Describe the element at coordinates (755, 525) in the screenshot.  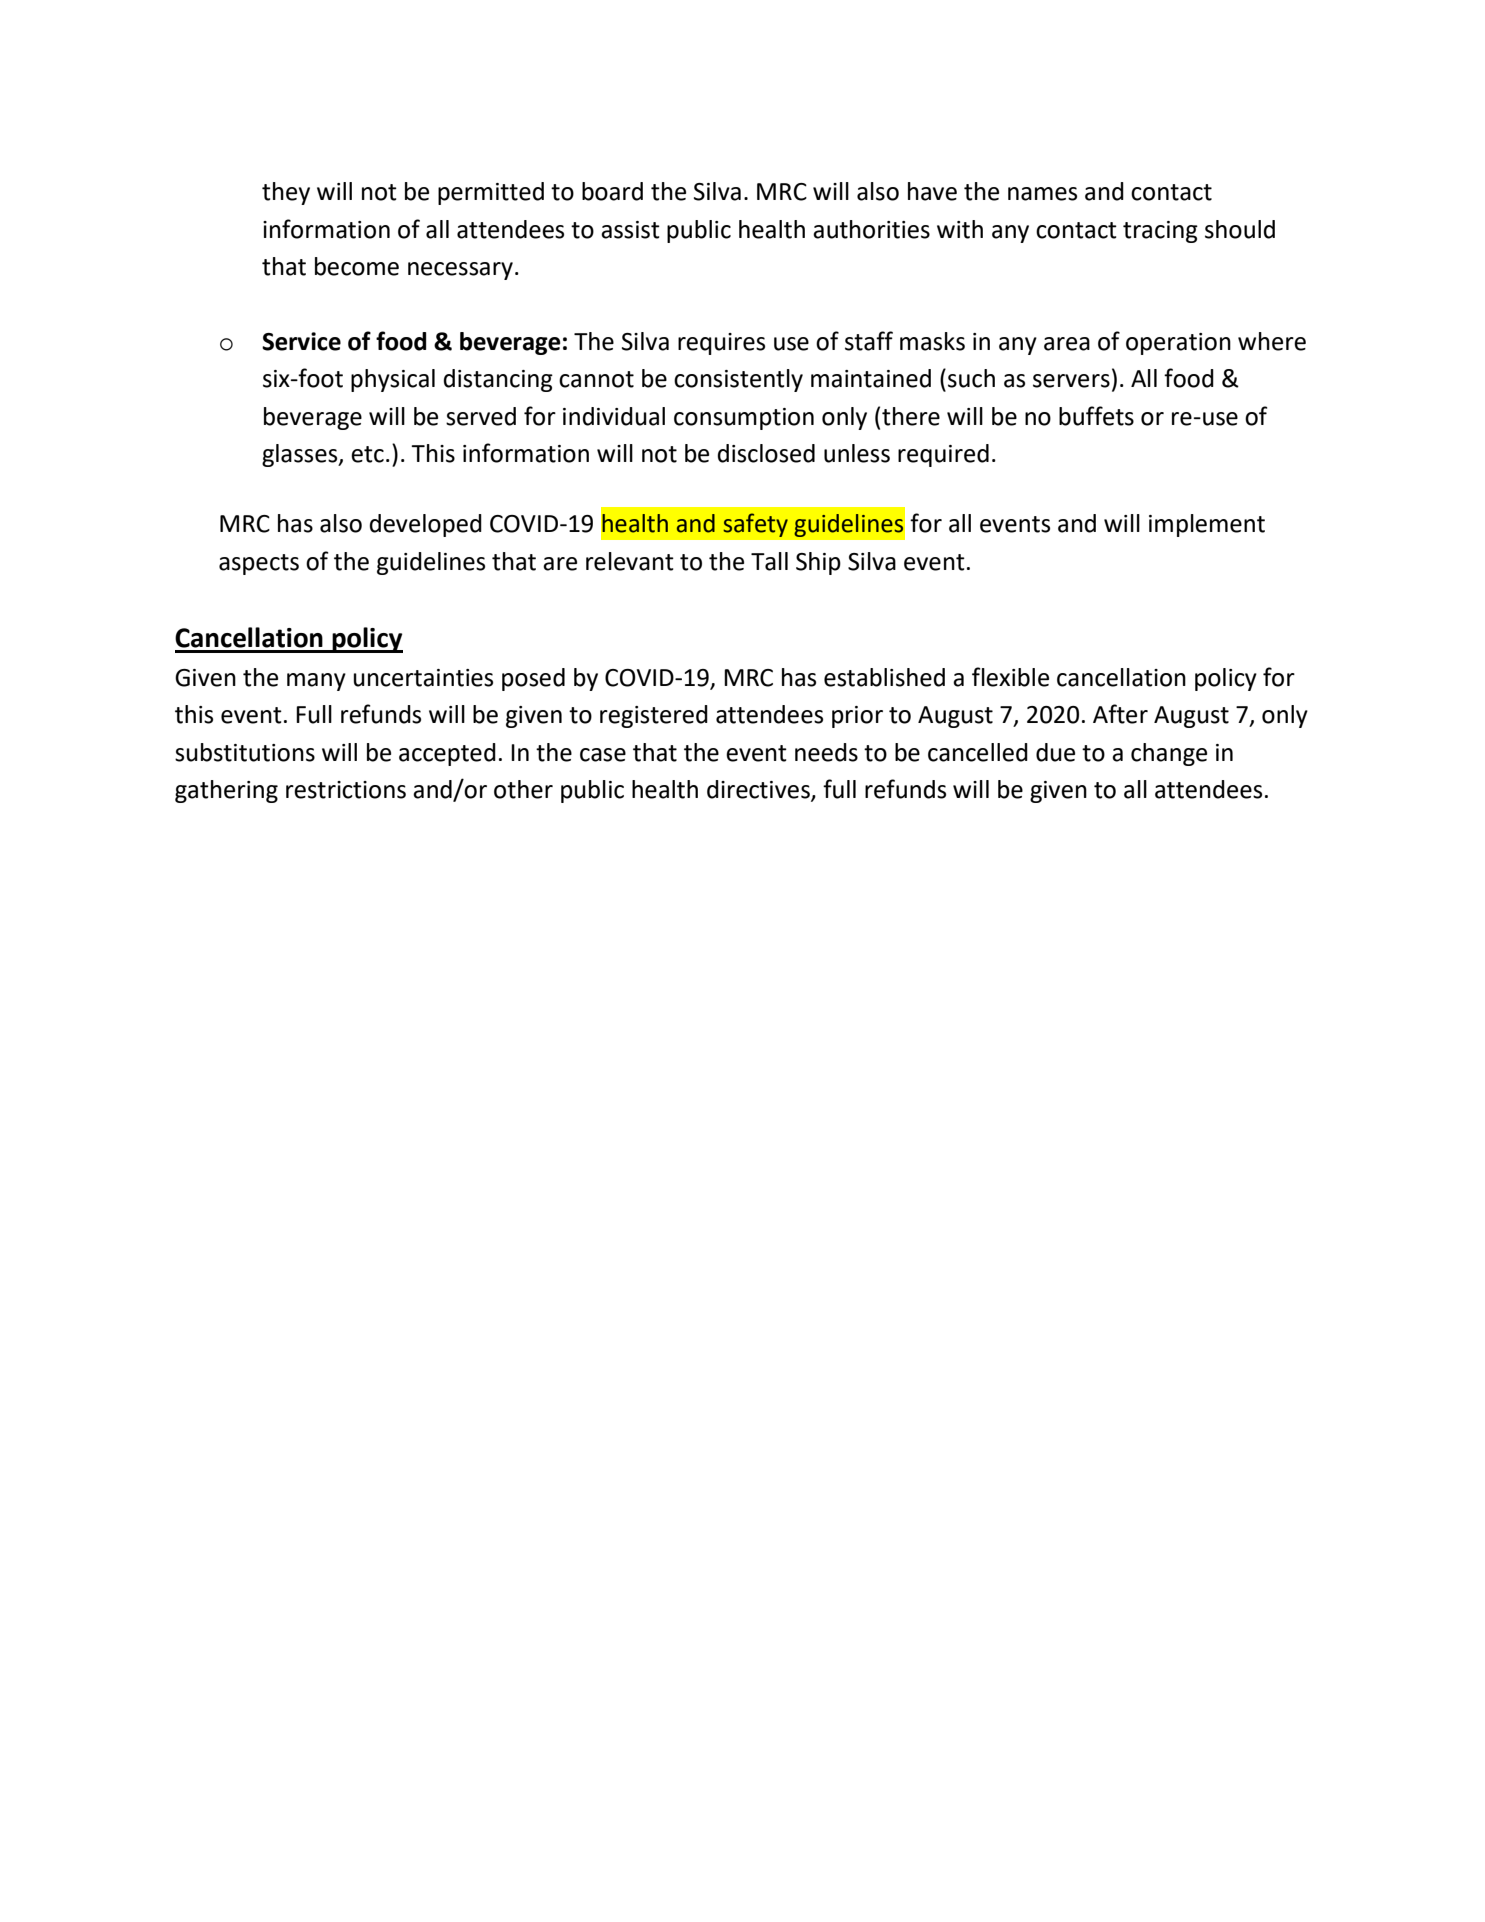
I see `safety` at that location.
